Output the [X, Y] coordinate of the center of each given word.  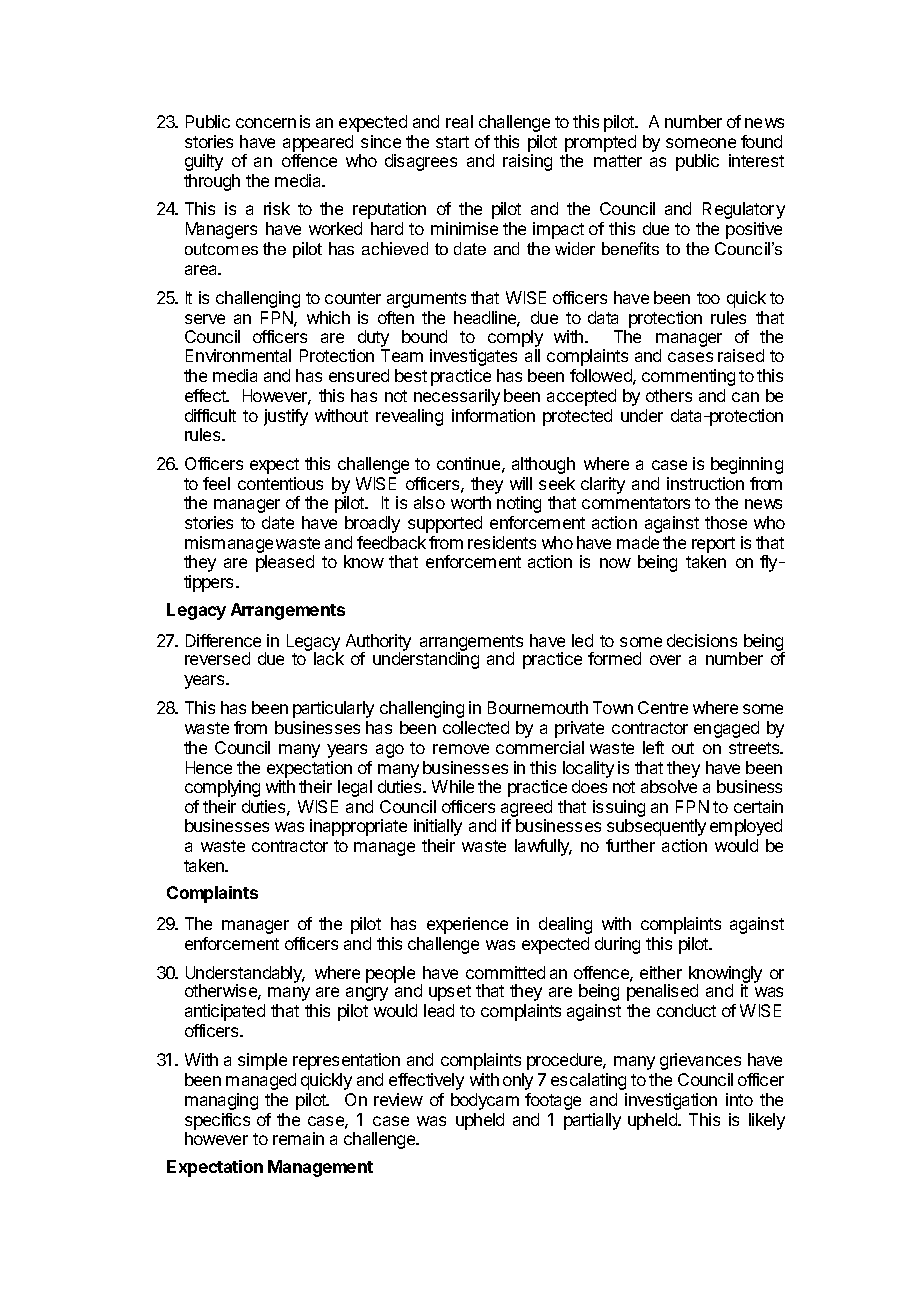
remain [298, 1138]
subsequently [656, 827]
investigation [671, 1101]
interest [756, 160]
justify [286, 417]
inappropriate [358, 827]
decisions [702, 640]
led [582, 640]
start [452, 142]
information [493, 415]
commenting [688, 377]
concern [266, 123]
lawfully [543, 847]
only [518, 1081]
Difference [223, 640]
